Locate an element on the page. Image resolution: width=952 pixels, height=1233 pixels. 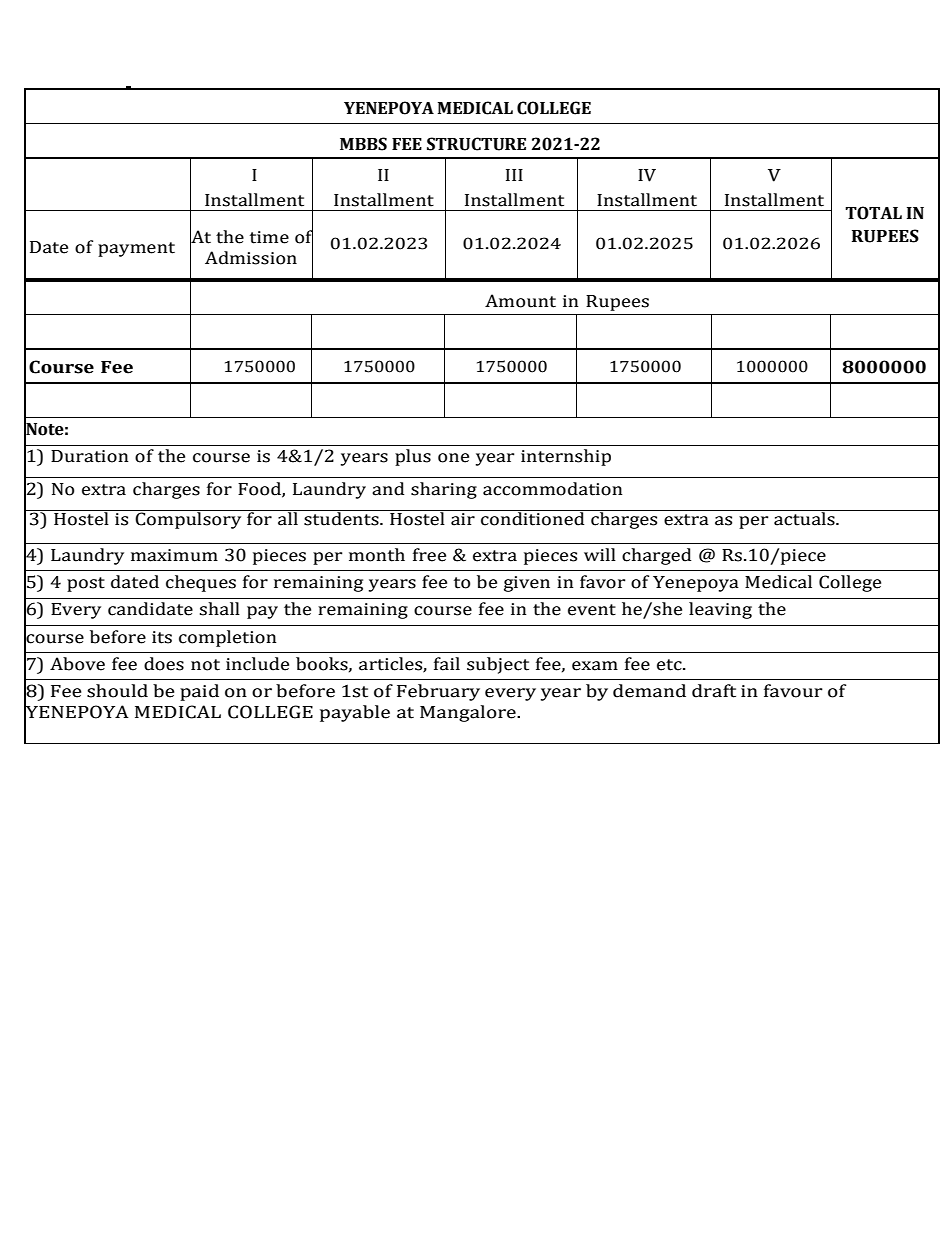
Amount is located at coordinates (520, 301).
